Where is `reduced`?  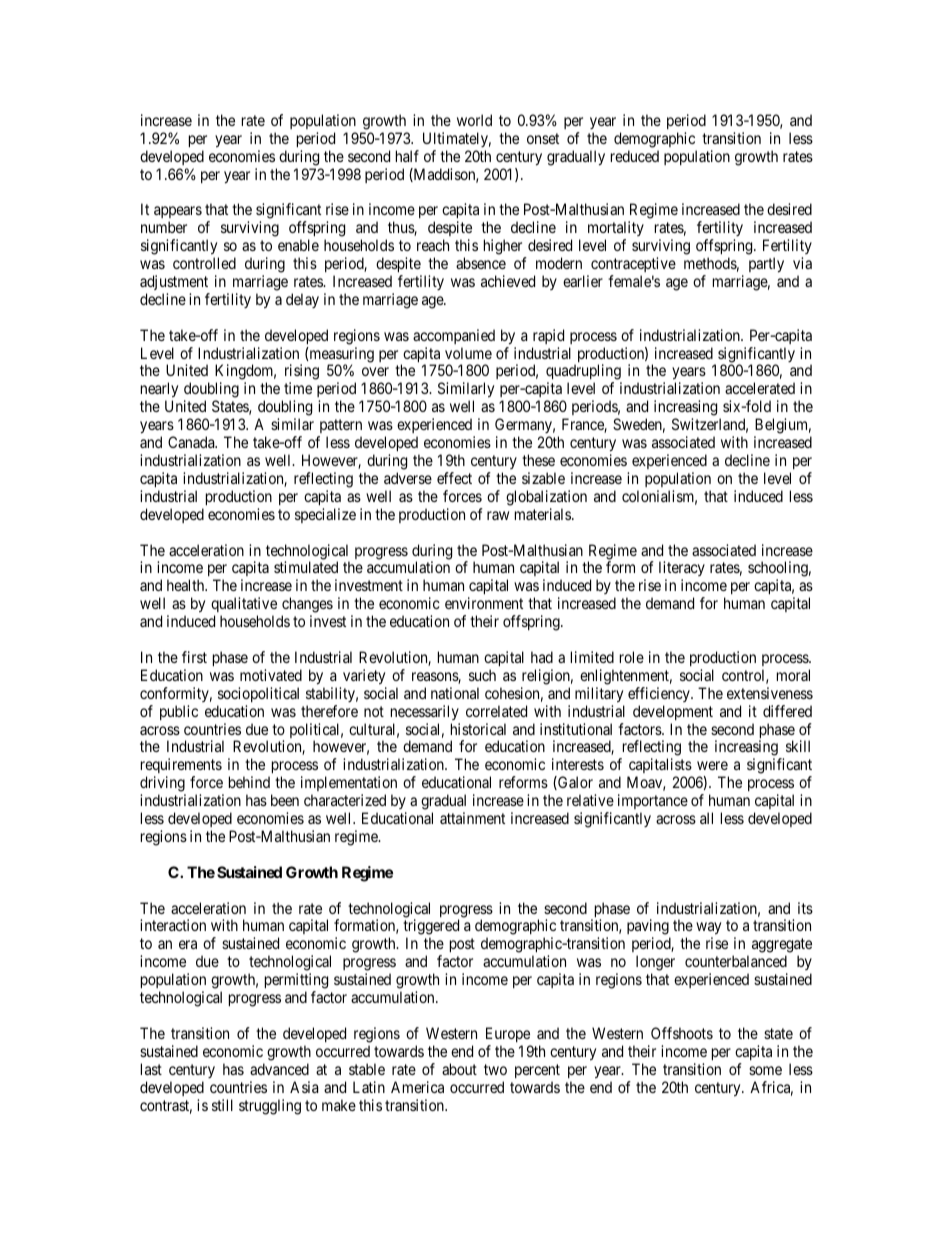 reduced is located at coordinates (635, 156).
